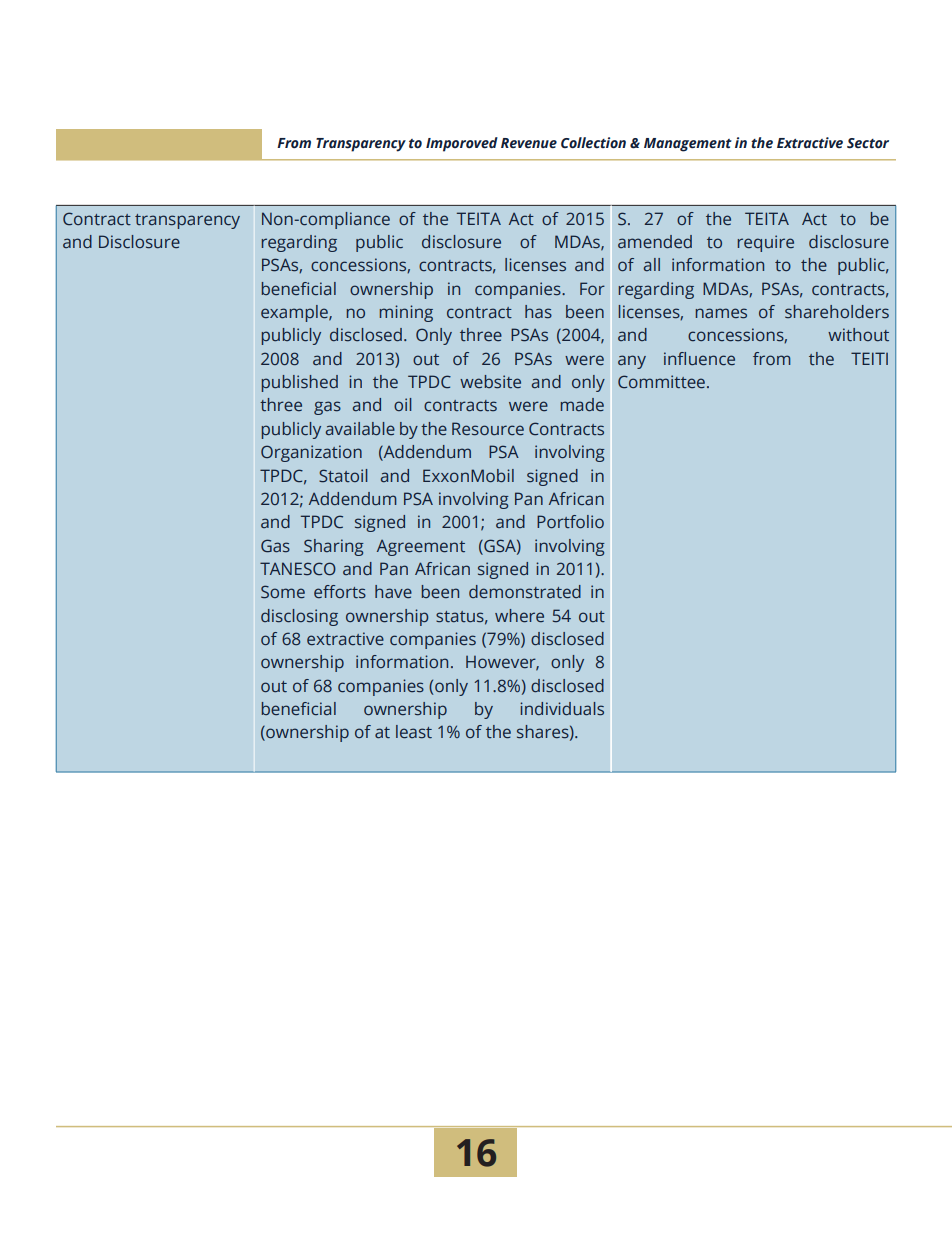 The height and width of the image is (1233, 952). What do you see at coordinates (529, 143) in the image?
I see `Revenue` at bounding box center [529, 143].
